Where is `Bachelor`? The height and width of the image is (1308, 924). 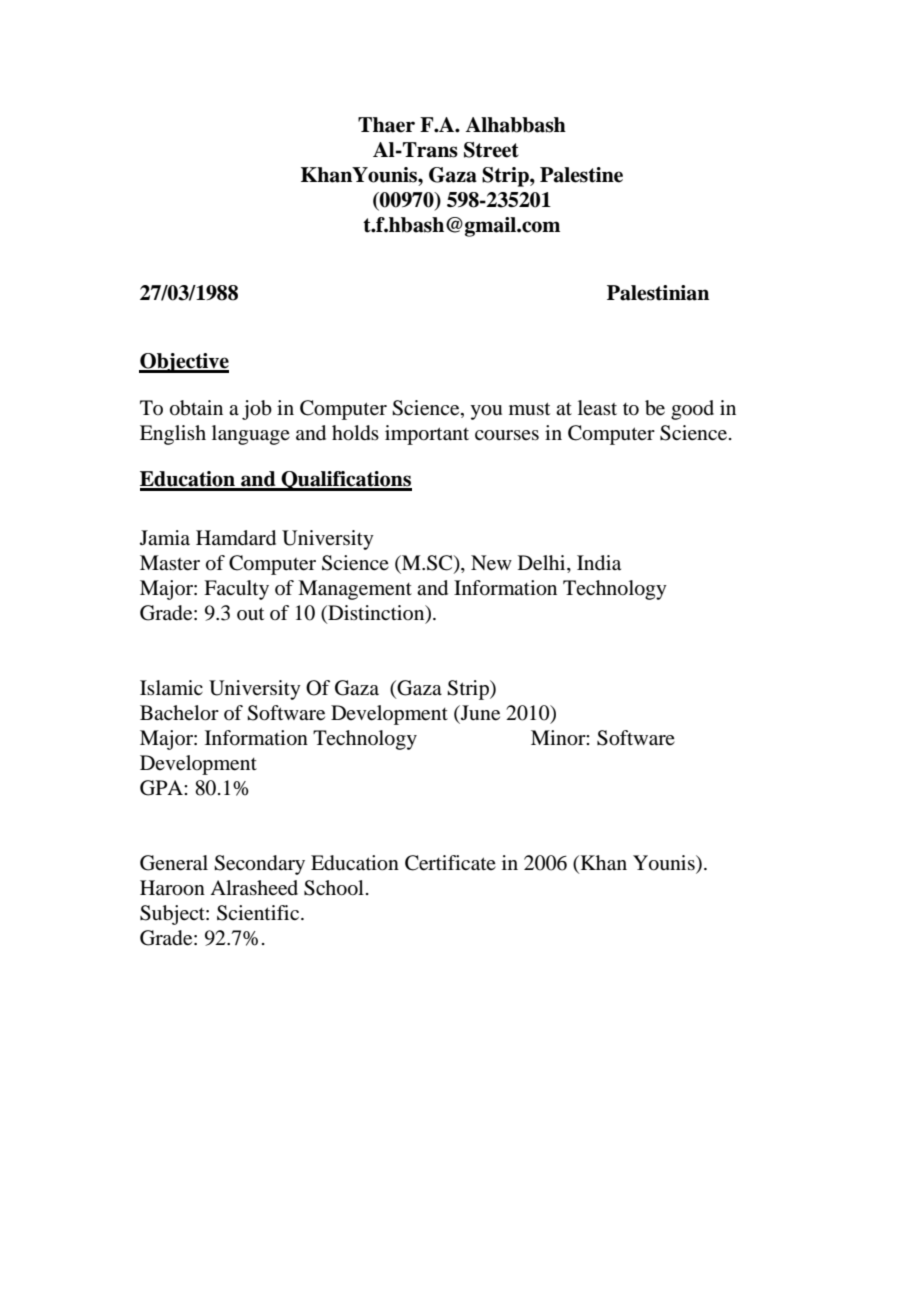 Bachelor is located at coordinates (179, 713).
